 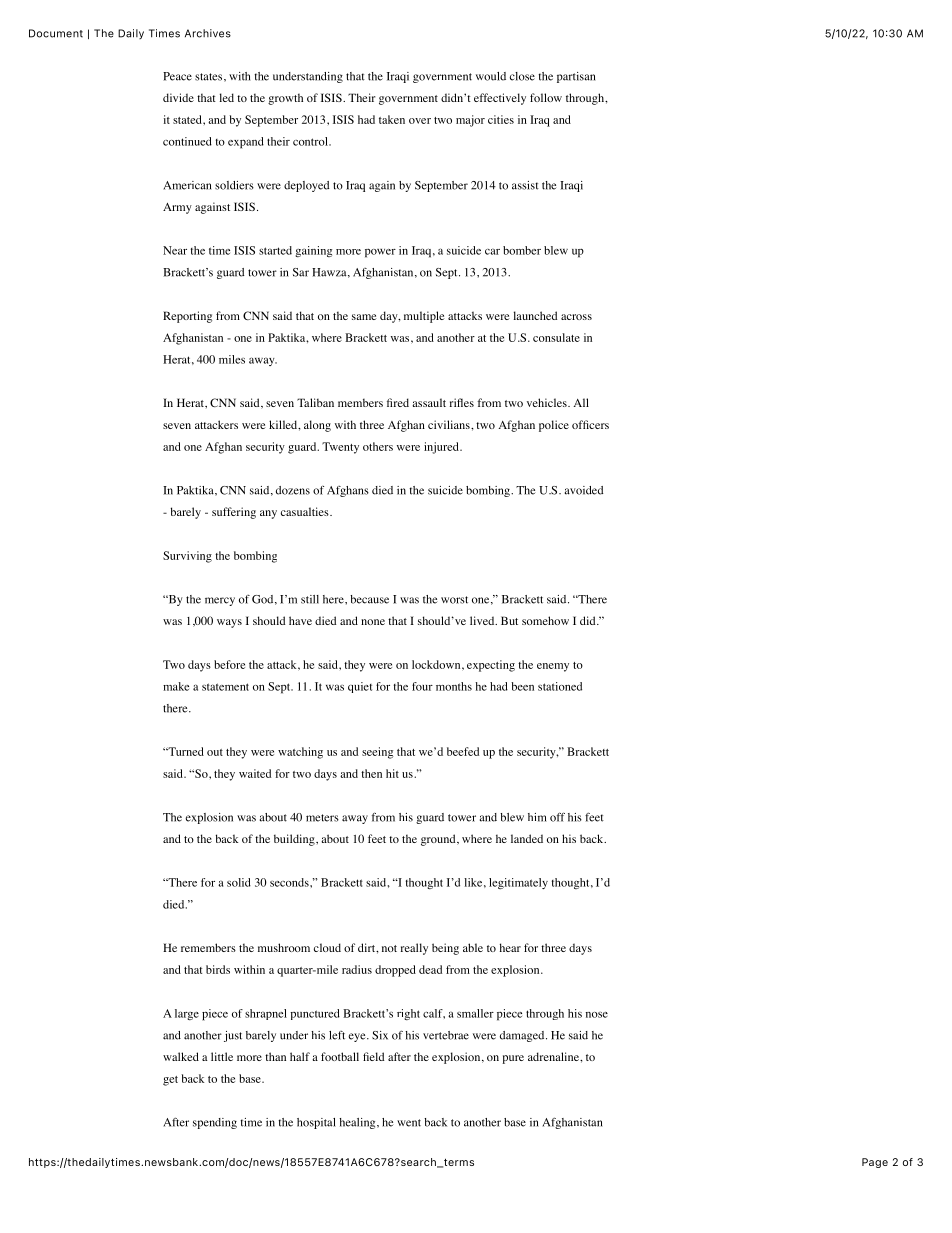 I want to click on Reporting, so click(x=187, y=317).
